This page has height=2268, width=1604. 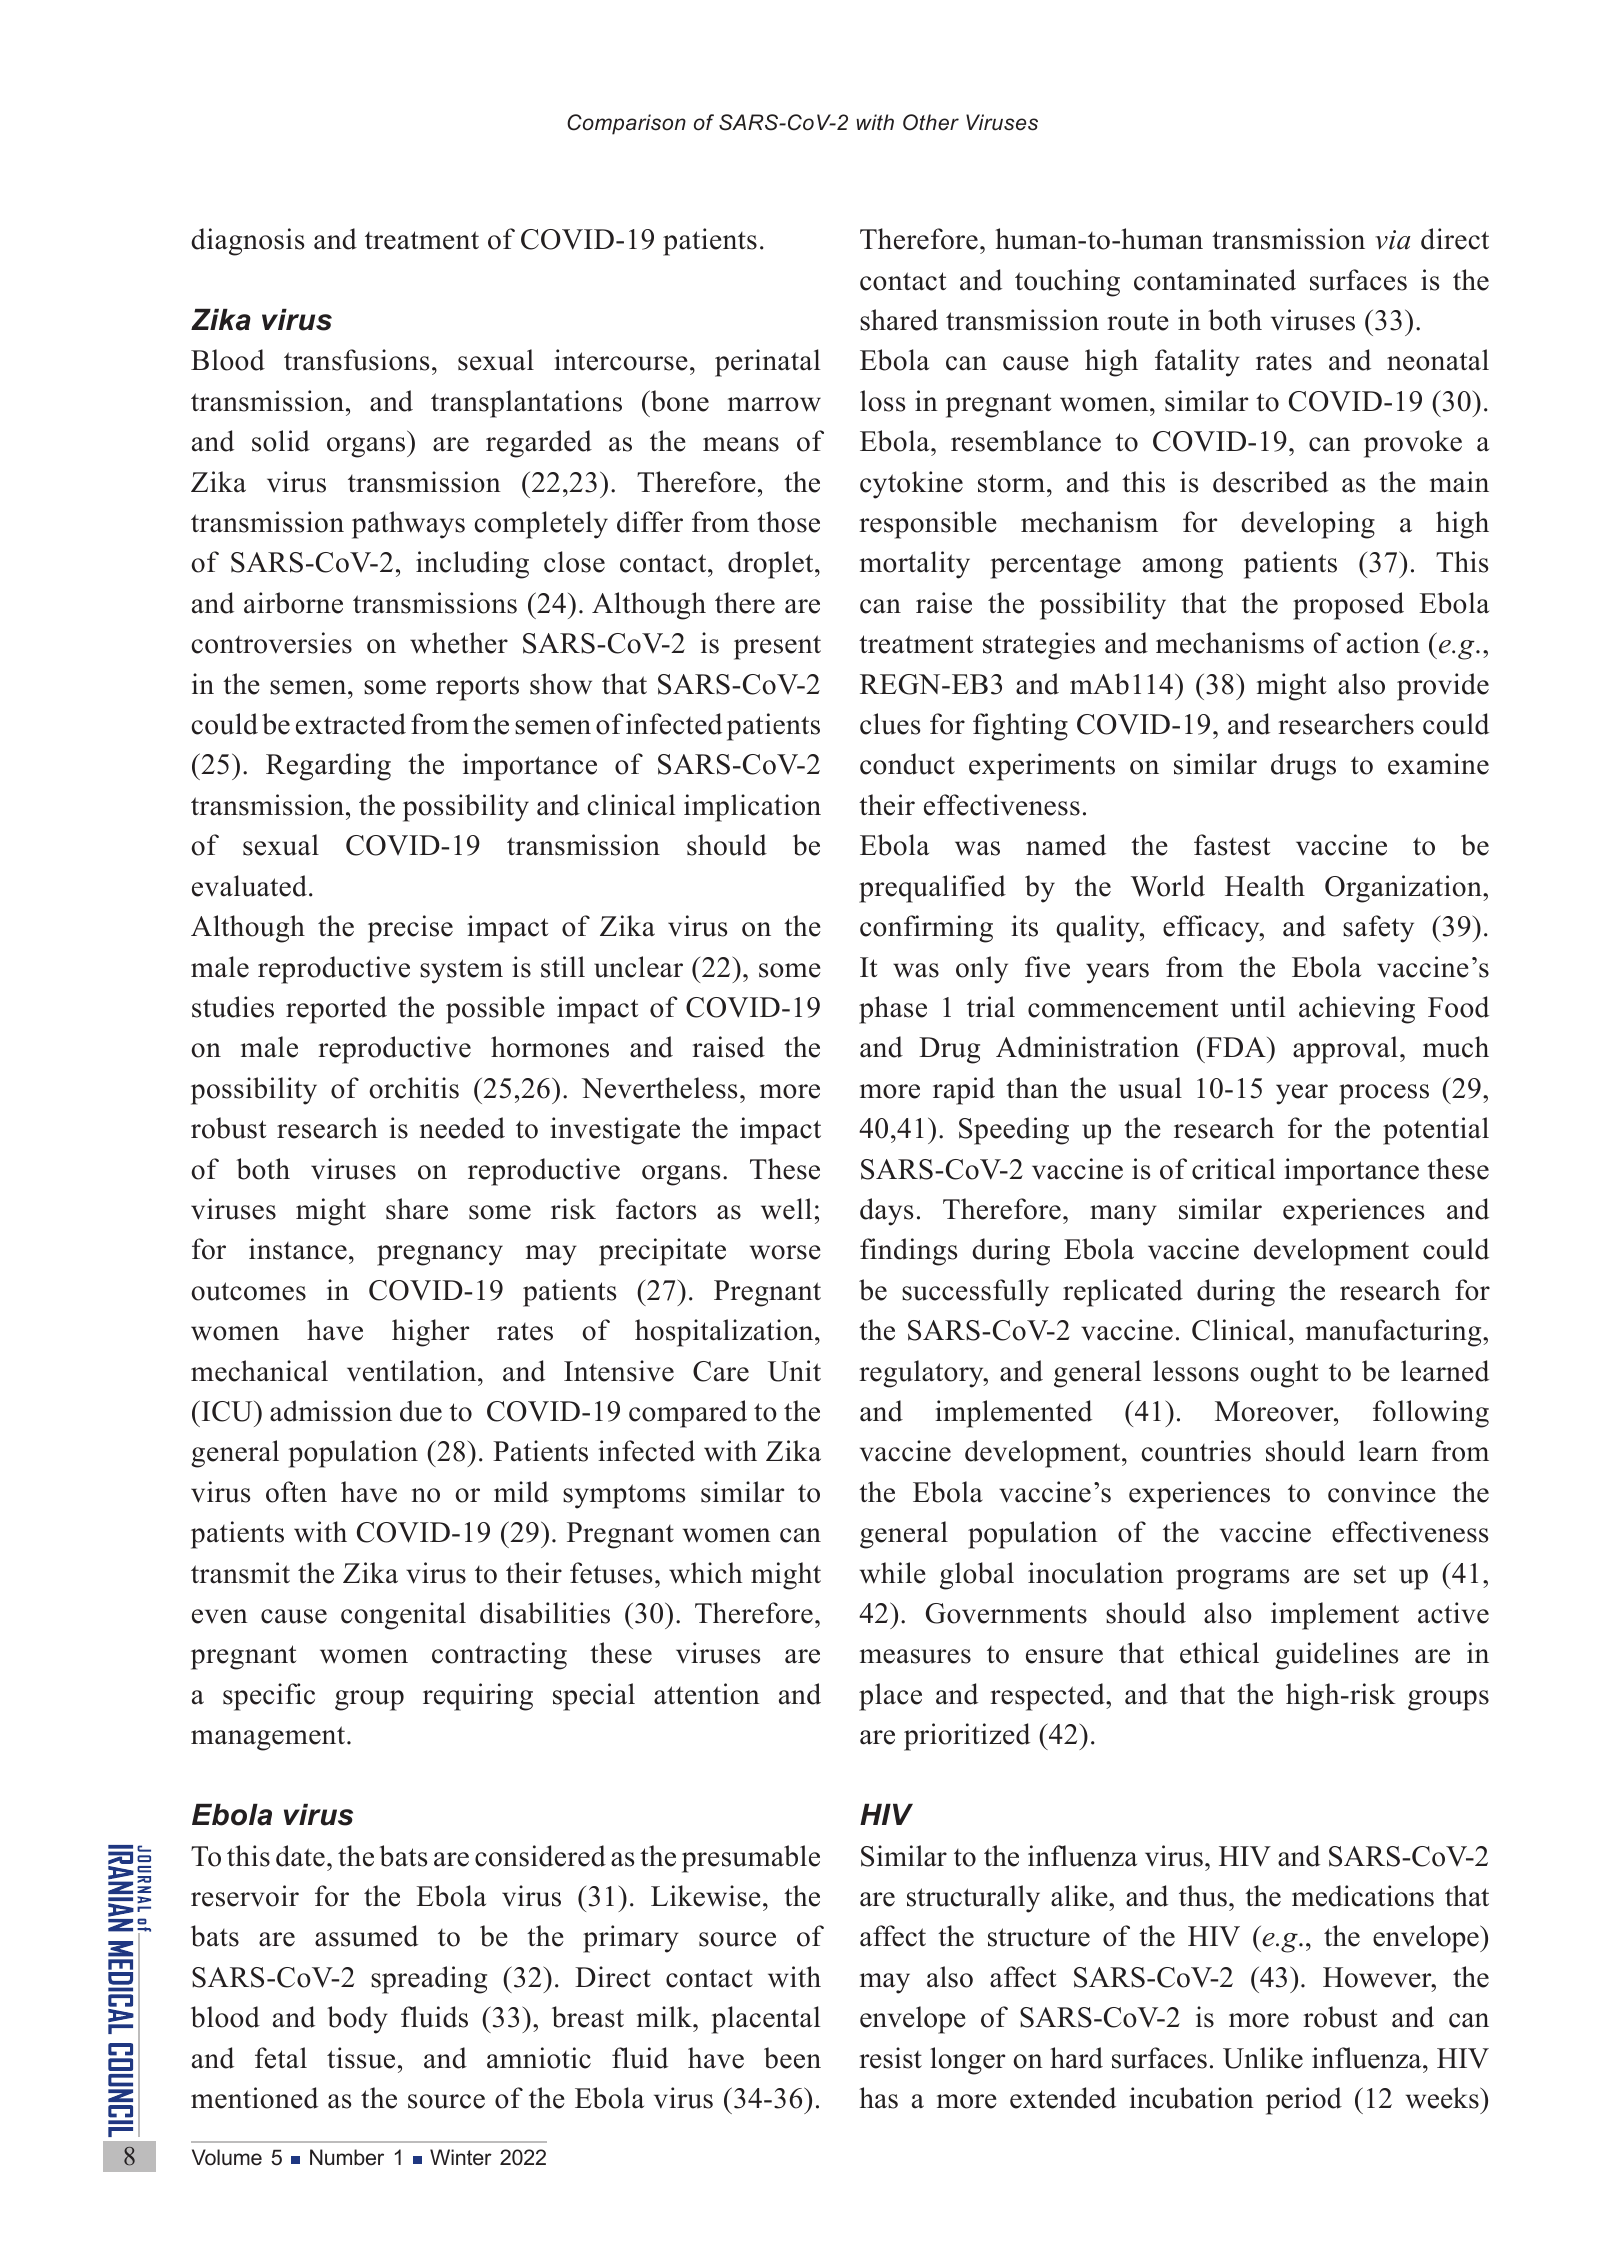 What do you see at coordinates (1393, 240) in the page?
I see `via` at bounding box center [1393, 240].
